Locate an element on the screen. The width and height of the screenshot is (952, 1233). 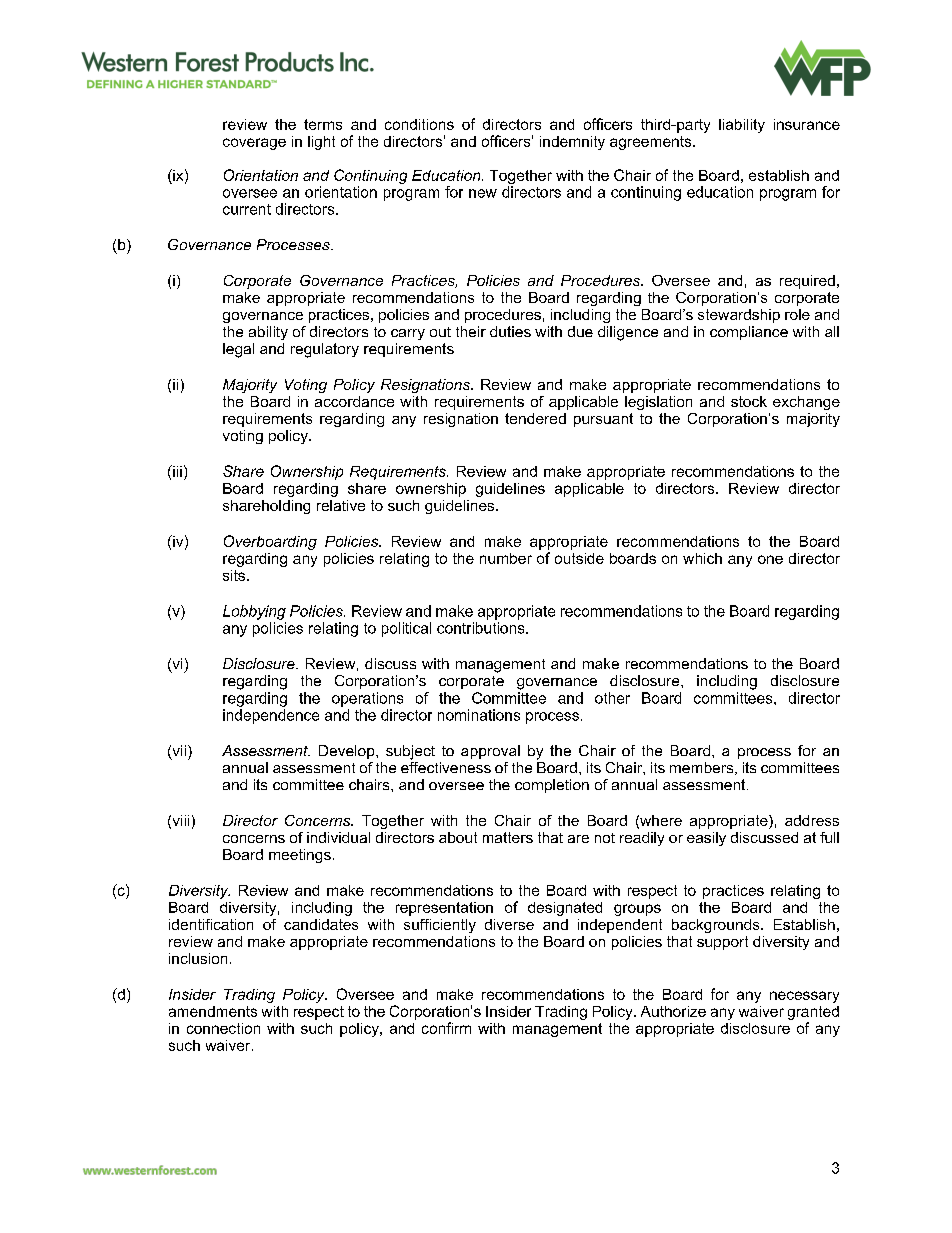
independence is located at coordinates (271, 716).
